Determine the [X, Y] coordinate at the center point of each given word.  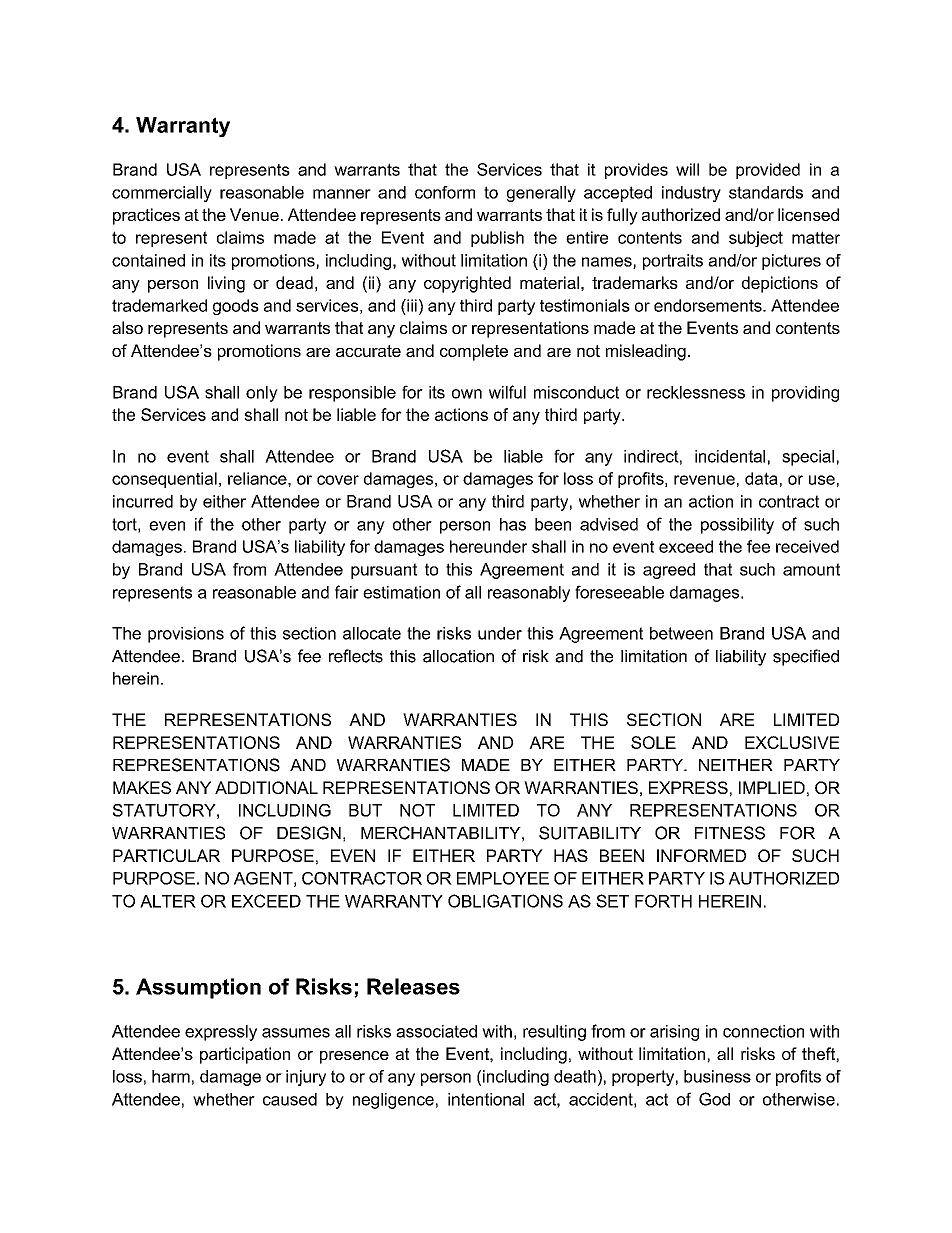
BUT [365, 810]
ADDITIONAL [266, 787]
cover [338, 480]
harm [171, 1076]
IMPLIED [772, 787]
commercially [162, 194]
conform [445, 192]
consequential [164, 480]
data [761, 478]
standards [766, 192]
